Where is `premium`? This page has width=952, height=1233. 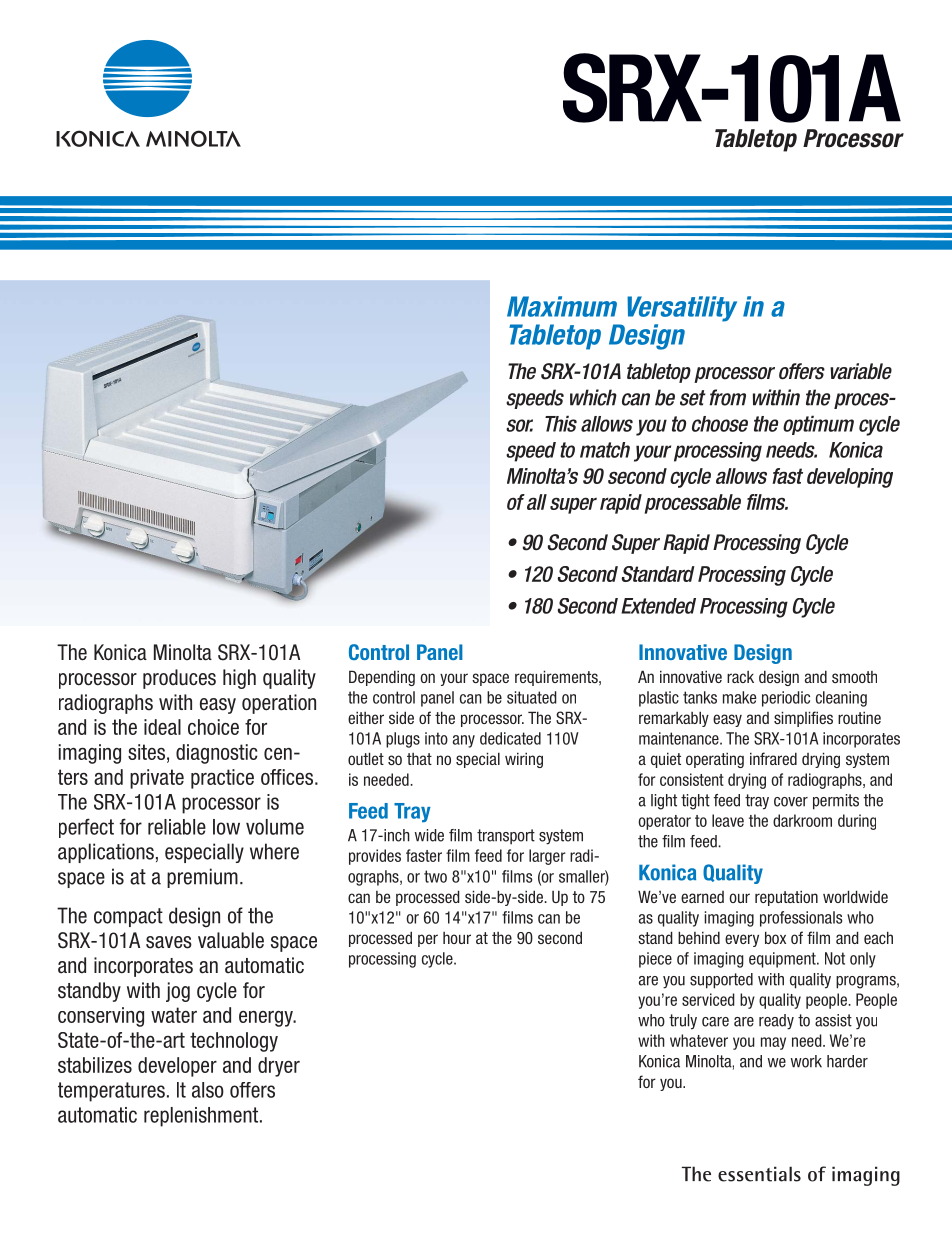
premium is located at coordinates (202, 878).
